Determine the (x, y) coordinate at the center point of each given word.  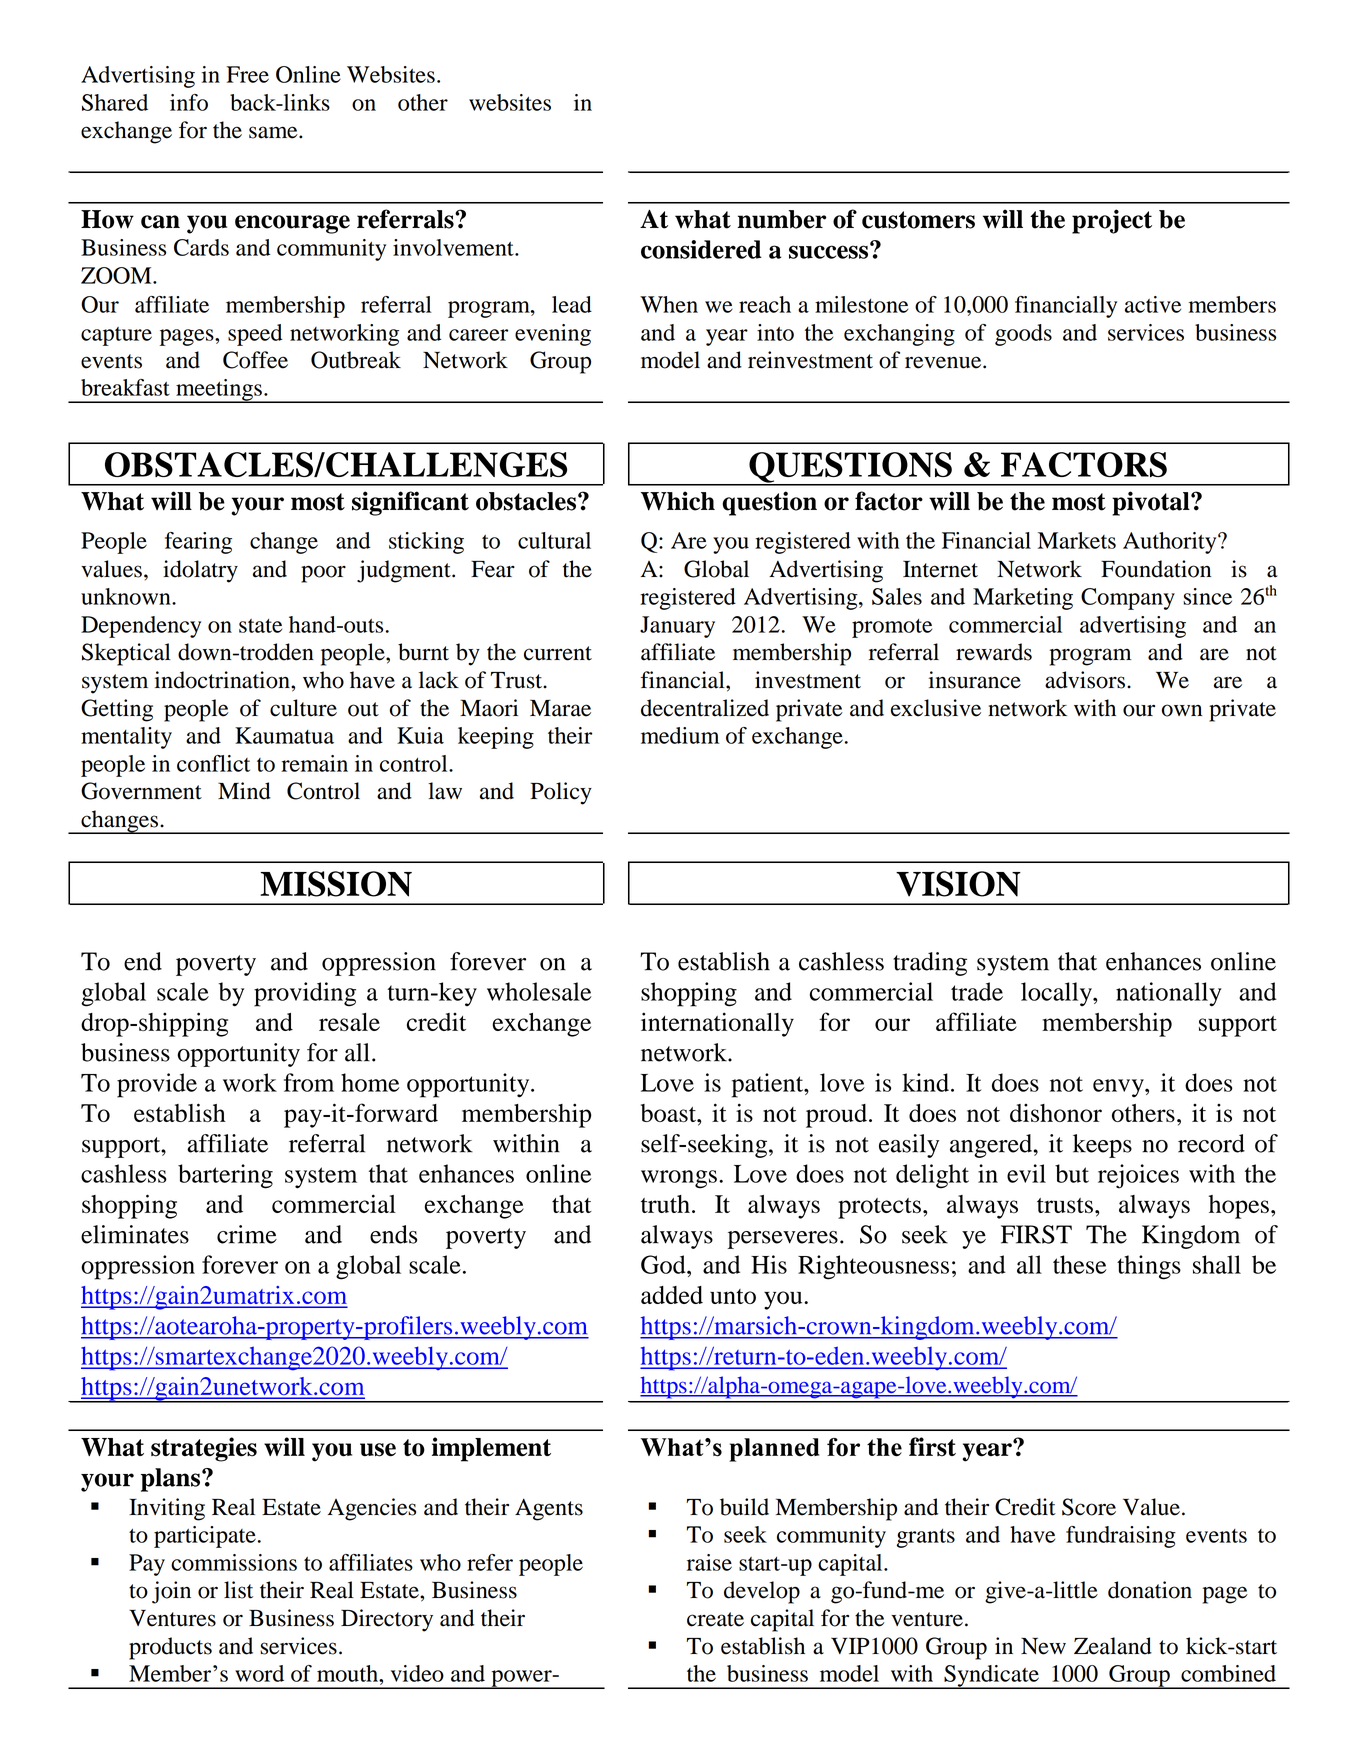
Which (678, 501)
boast (669, 1113)
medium (680, 735)
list (238, 1590)
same (274, 132)
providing (305, 994)
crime (247, 1234)
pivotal (1152, 503)
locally (1057, 994)
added (672, 1295)
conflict (213, 763)
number (782, 219)
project (1112, 221)
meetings (219, 391)
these (1080, 1264)
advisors (1086, 680)
